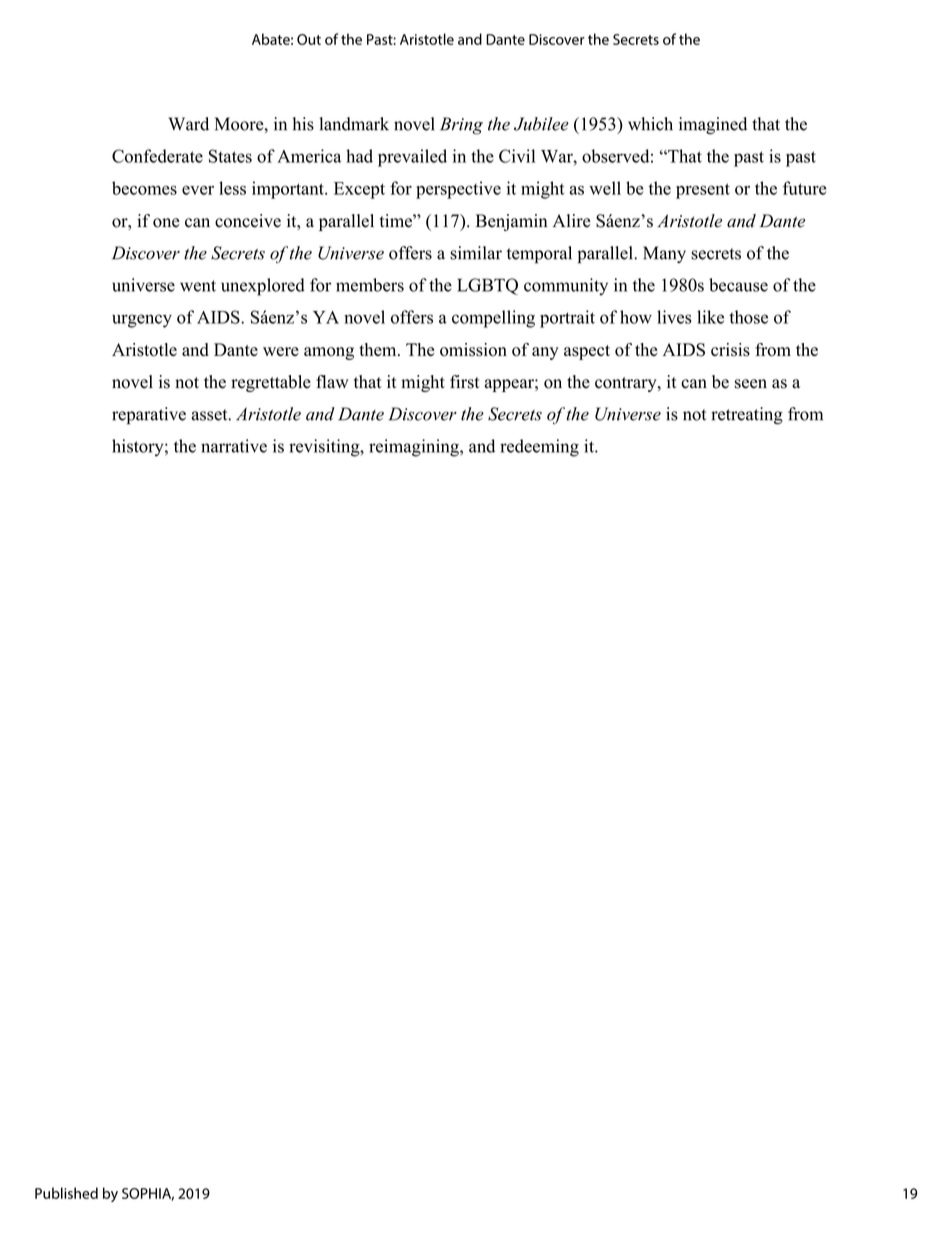 The width and height of the screenshot is (952, 1233). Describe the element at coordinates (539, 448) in the screenshot. I see `redeeming` at that location.
